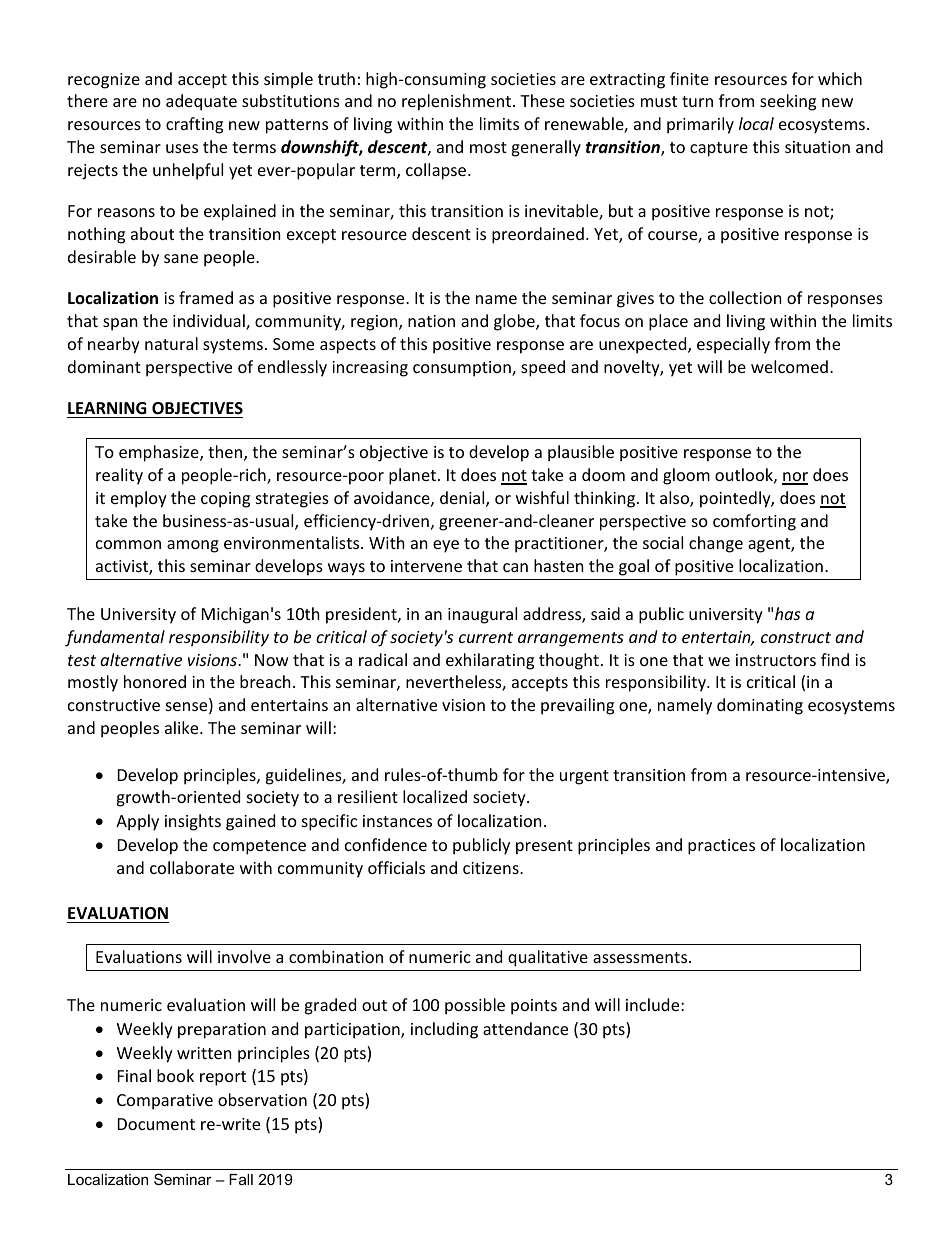  What do you see at coordinates (686, 476) in the page?
I see `gloom` at bounding box center [686, 476].
